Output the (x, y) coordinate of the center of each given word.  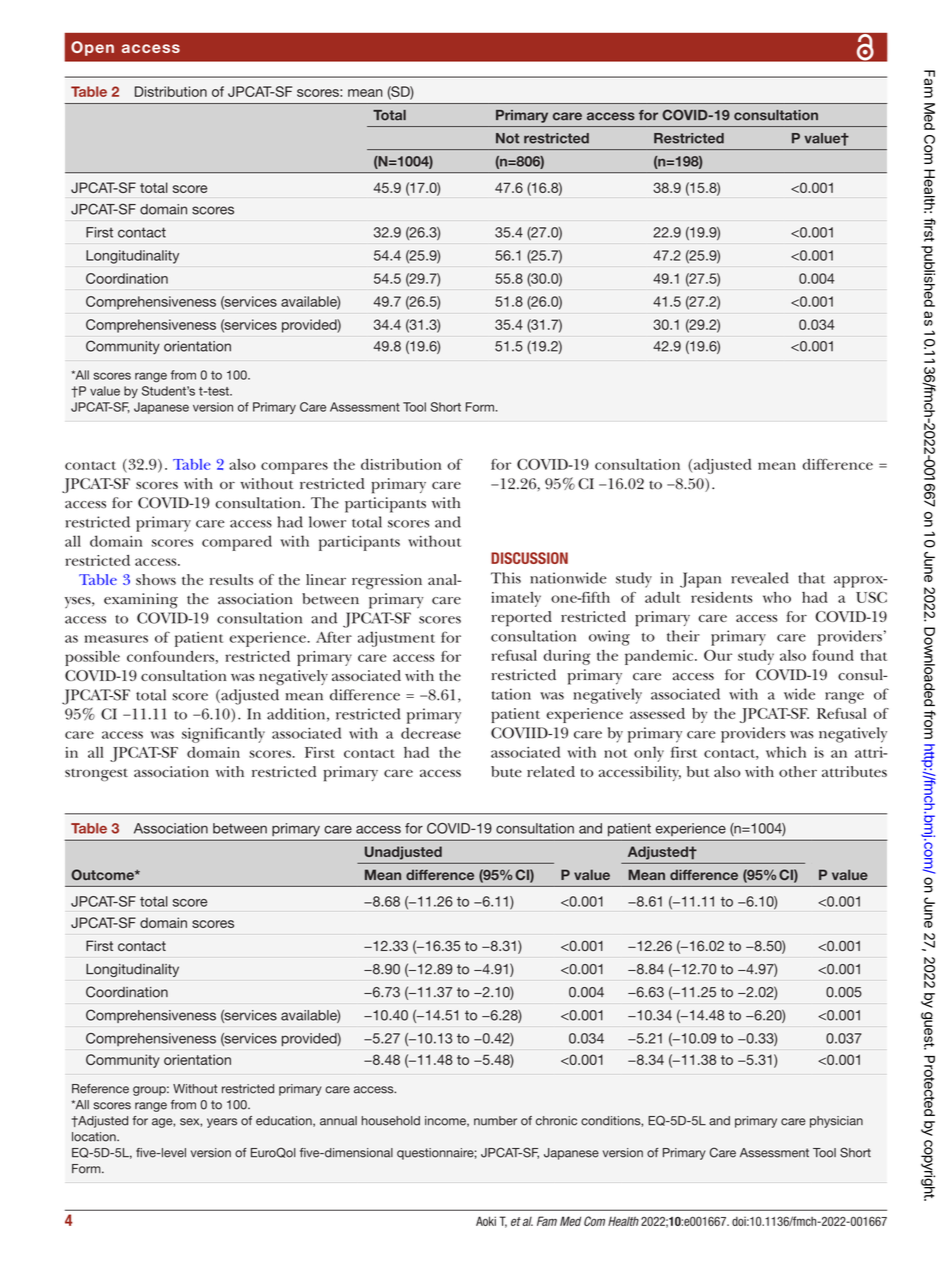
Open (92, 48)
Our (718, 655)
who (777, 597)
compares (294, 468)
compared (237, 543)
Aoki (486, 1221)
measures (116, 639)
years (222, 1123)
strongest (96, 774)
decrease (431, 733)
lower (327, 522)
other (798, 771)
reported (521, 619)
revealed (760, 578)
